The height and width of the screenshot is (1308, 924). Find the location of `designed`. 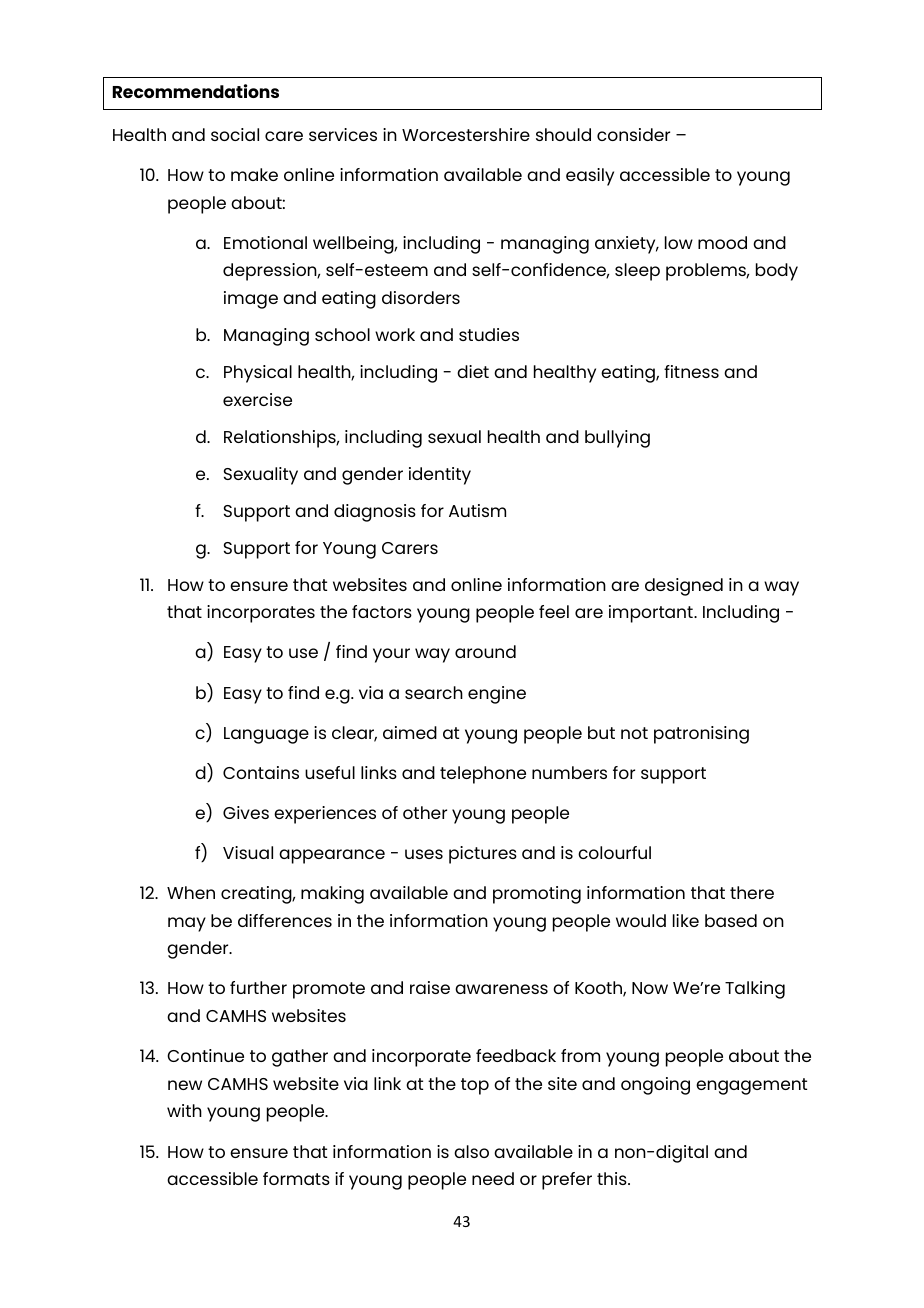

designed is located at coordinates (684, 587).
